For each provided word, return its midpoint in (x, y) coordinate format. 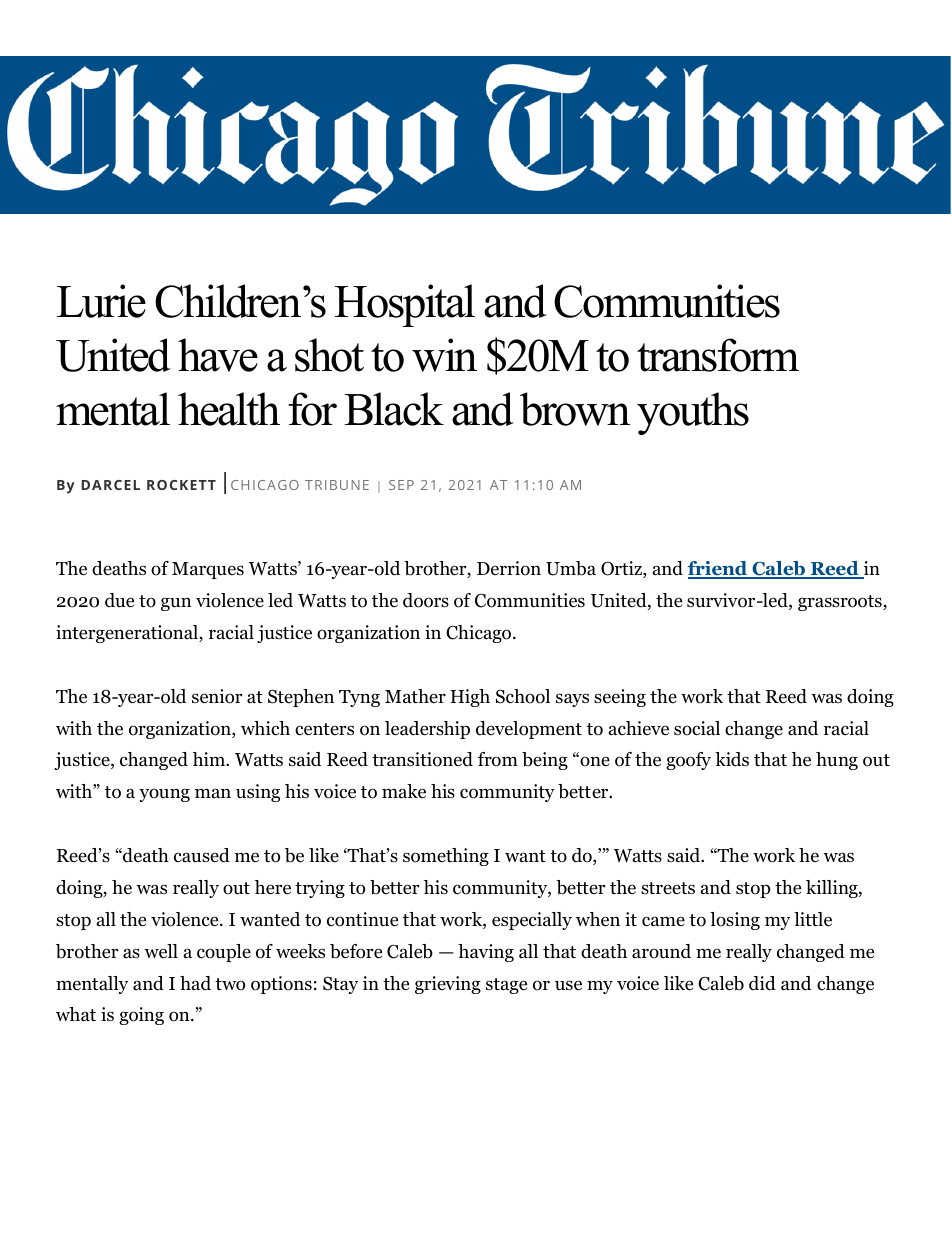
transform (718, 355)
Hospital (405, 305)
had (195, 983)
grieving (448, 985)
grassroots (841, 603)
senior (217, 696)
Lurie (101, 301)
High (470, 698)
